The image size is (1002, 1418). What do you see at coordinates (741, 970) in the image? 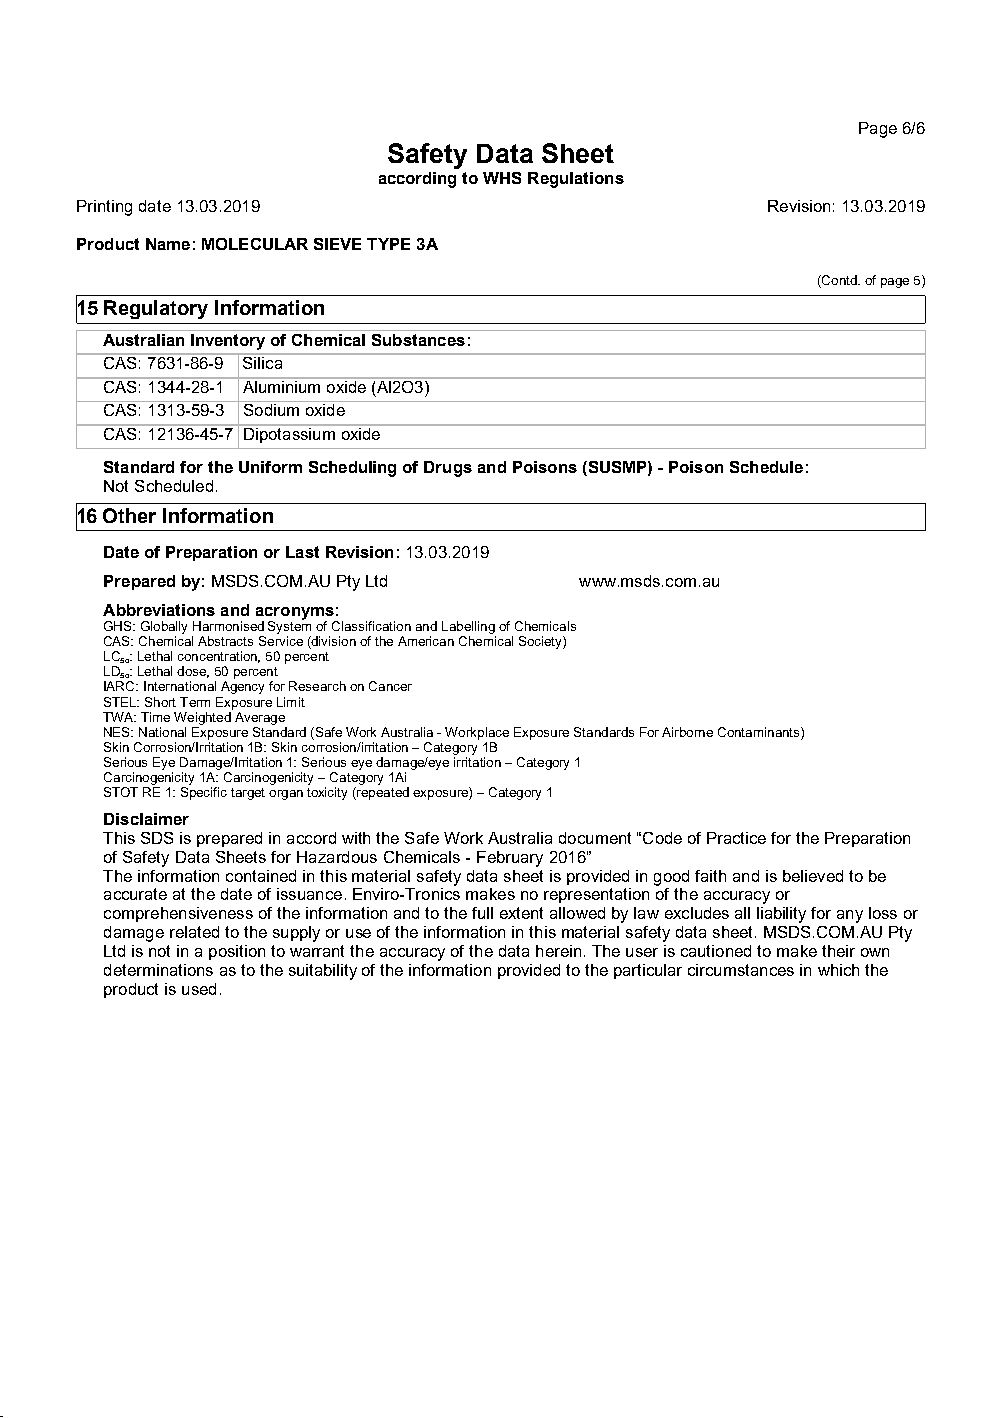
I see `circumstances` at bounding box center [741, 970].
